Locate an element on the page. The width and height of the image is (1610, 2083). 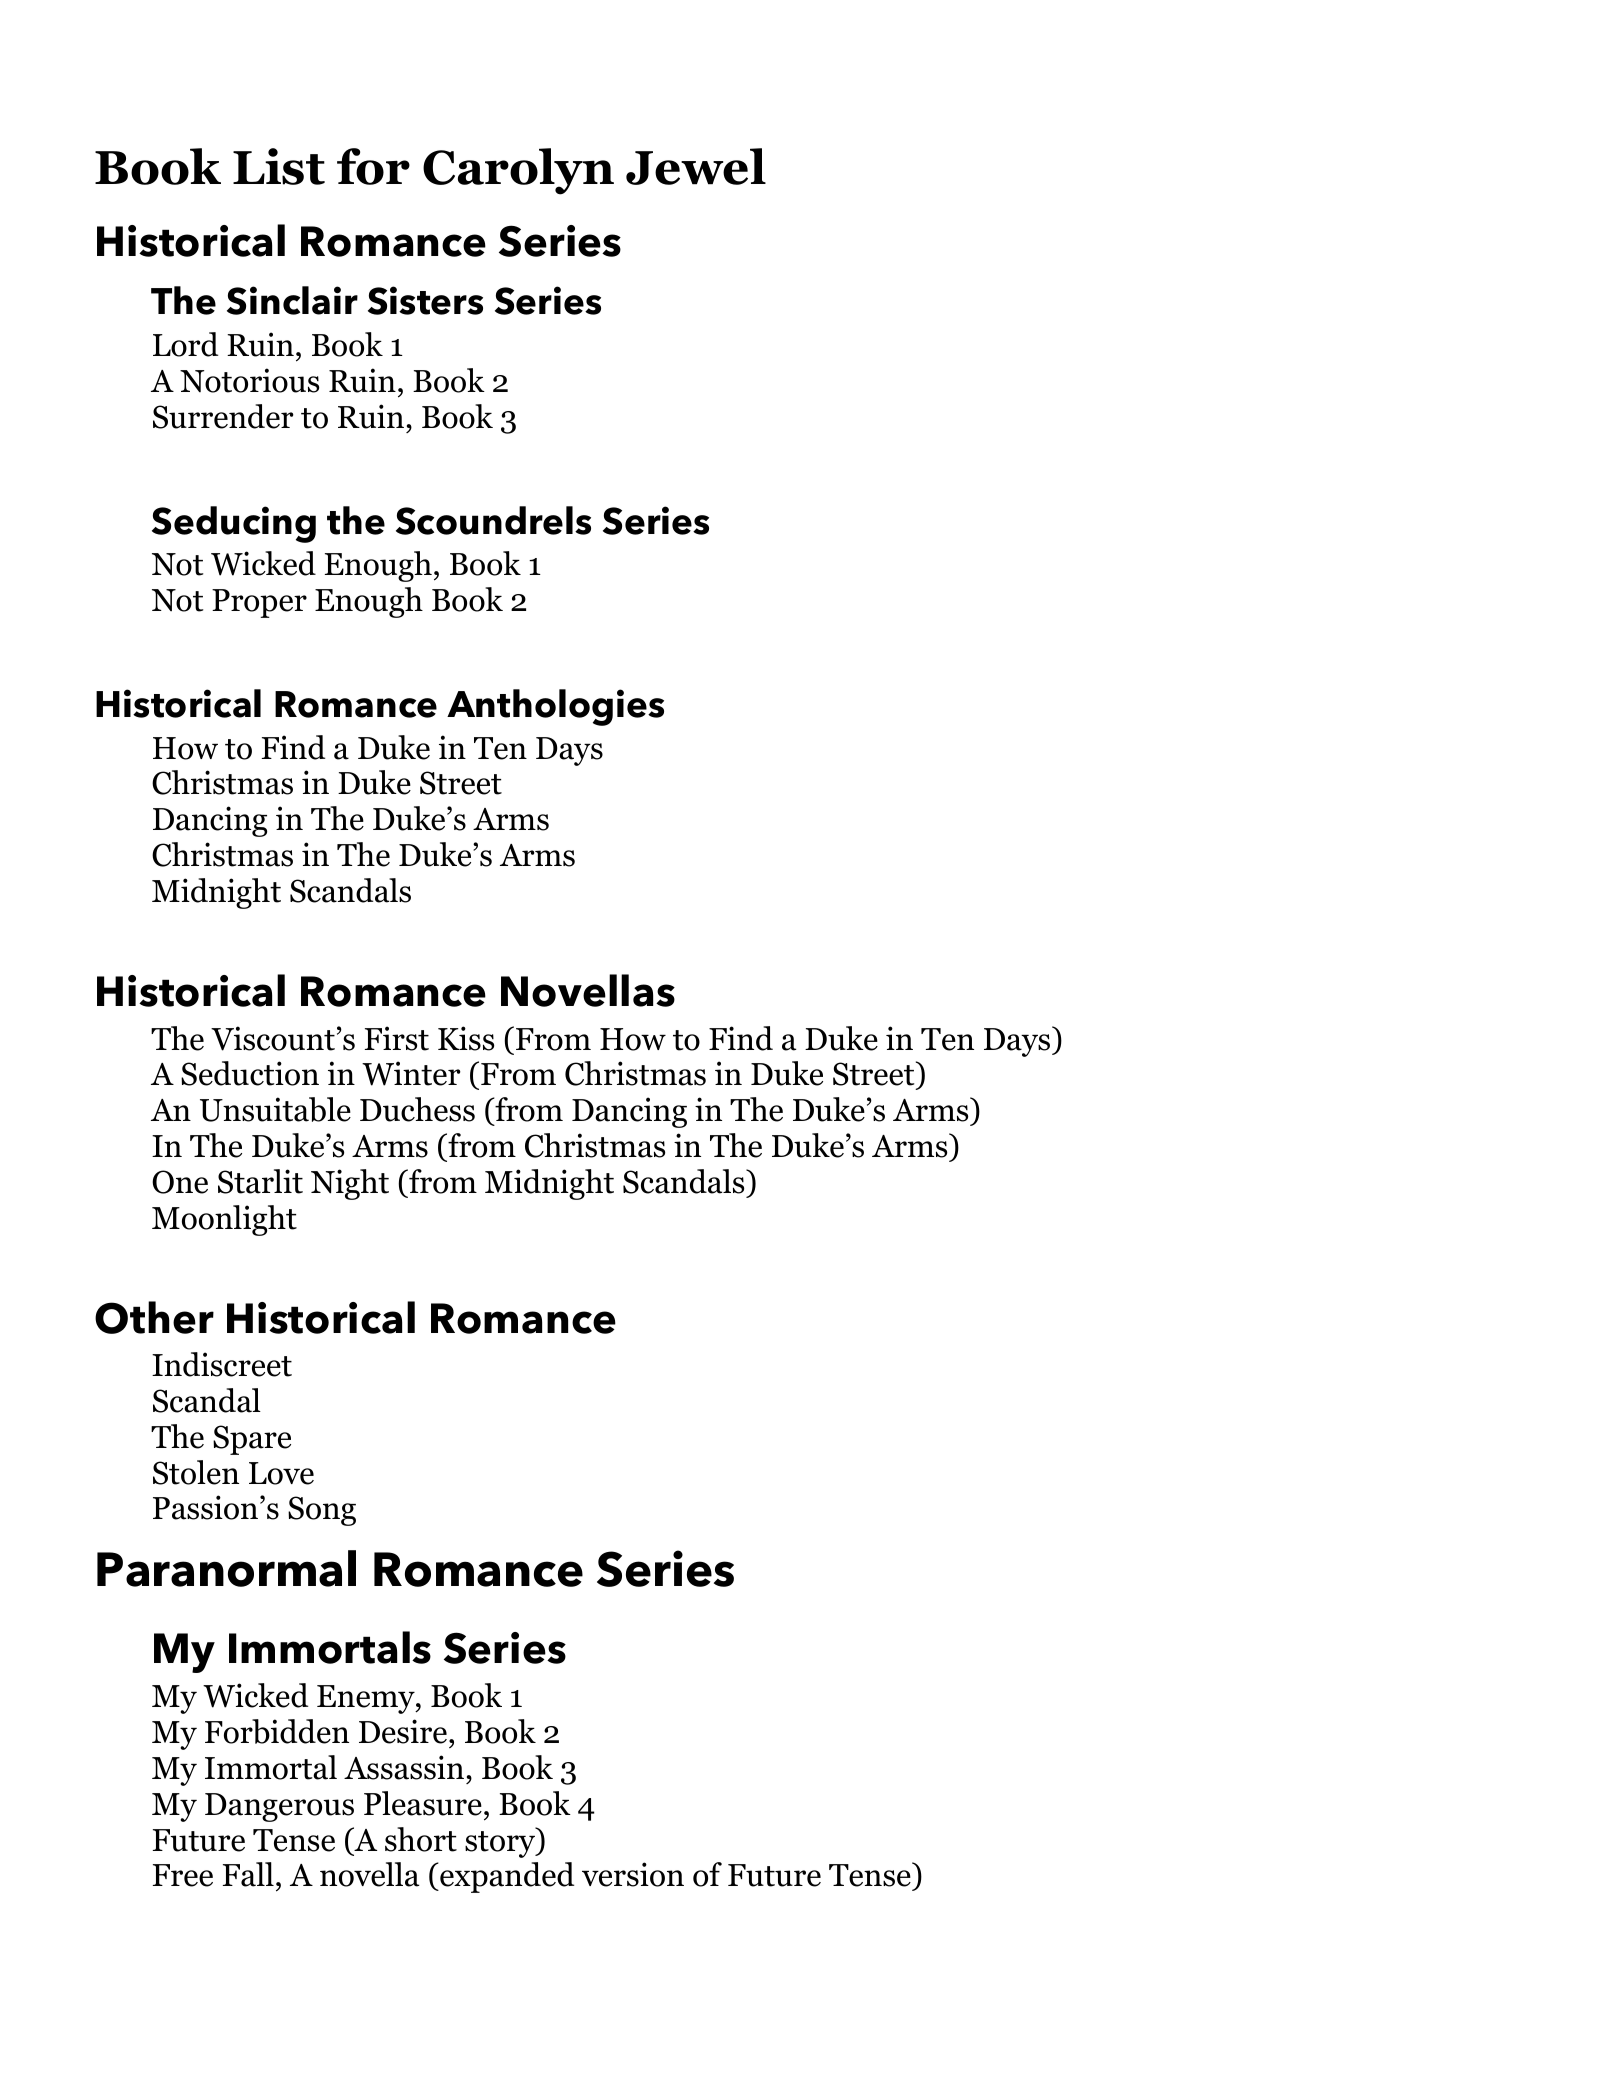
Stolen is located at coordinates (196, 1472).
